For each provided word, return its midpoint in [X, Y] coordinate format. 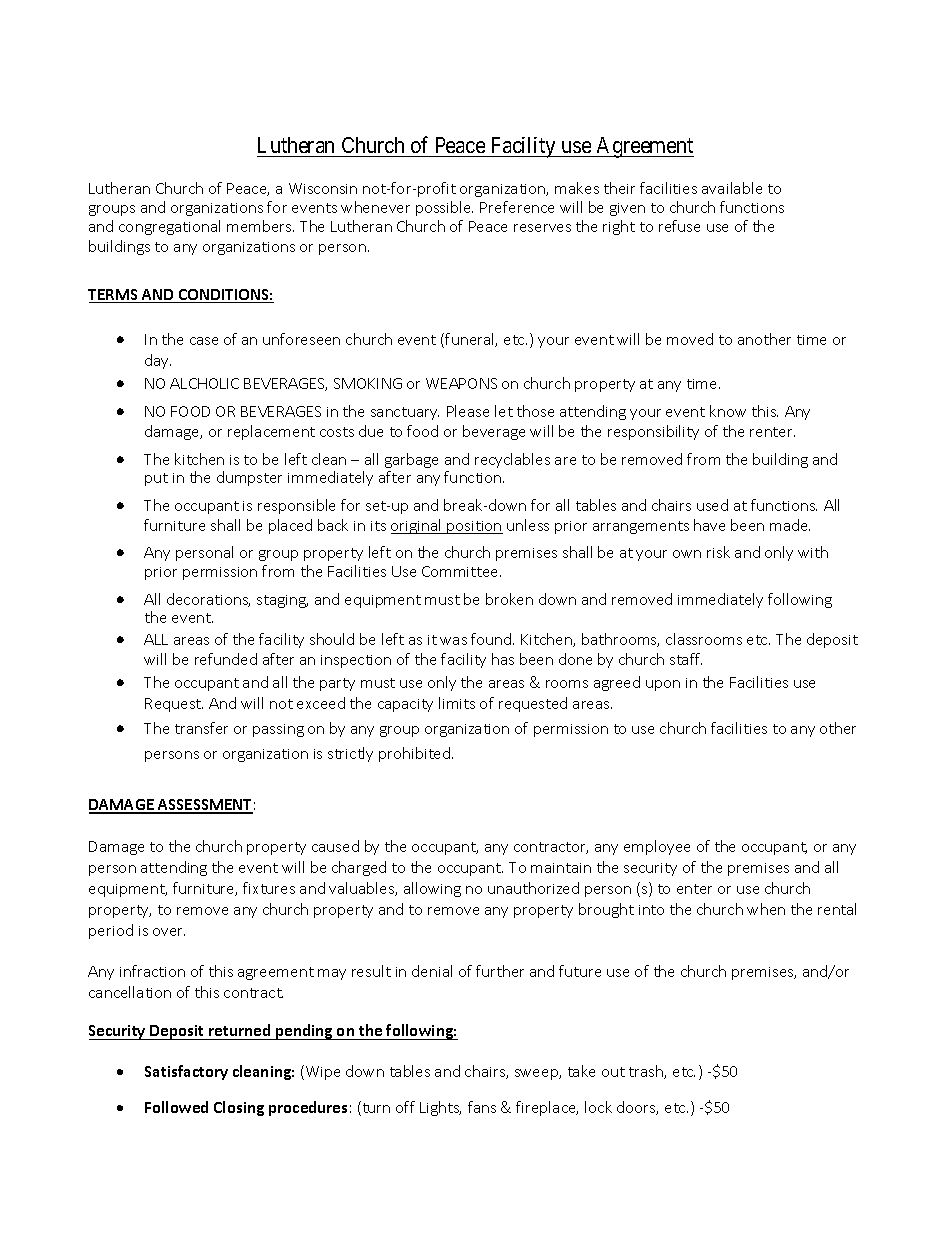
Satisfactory [186, 1072]
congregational [169, 227]
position [474, 527]
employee [657, 847]
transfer [201, 728]
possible [444, 208]
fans [482, 1107]
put [156, 479]
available [732, 188]
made [790, 525]
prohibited [416, 754]
